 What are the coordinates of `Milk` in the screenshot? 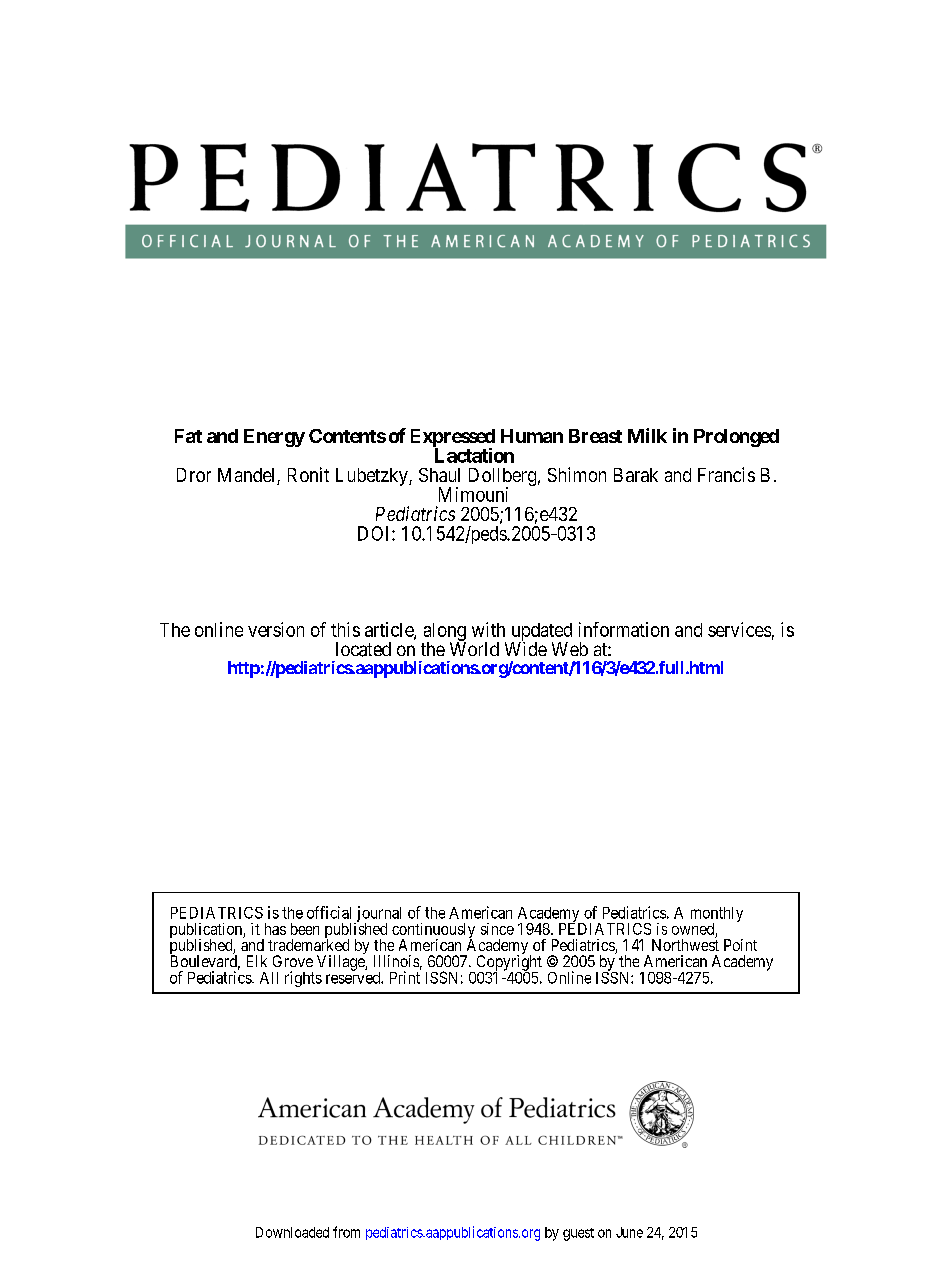 It's located at (647, 435).
